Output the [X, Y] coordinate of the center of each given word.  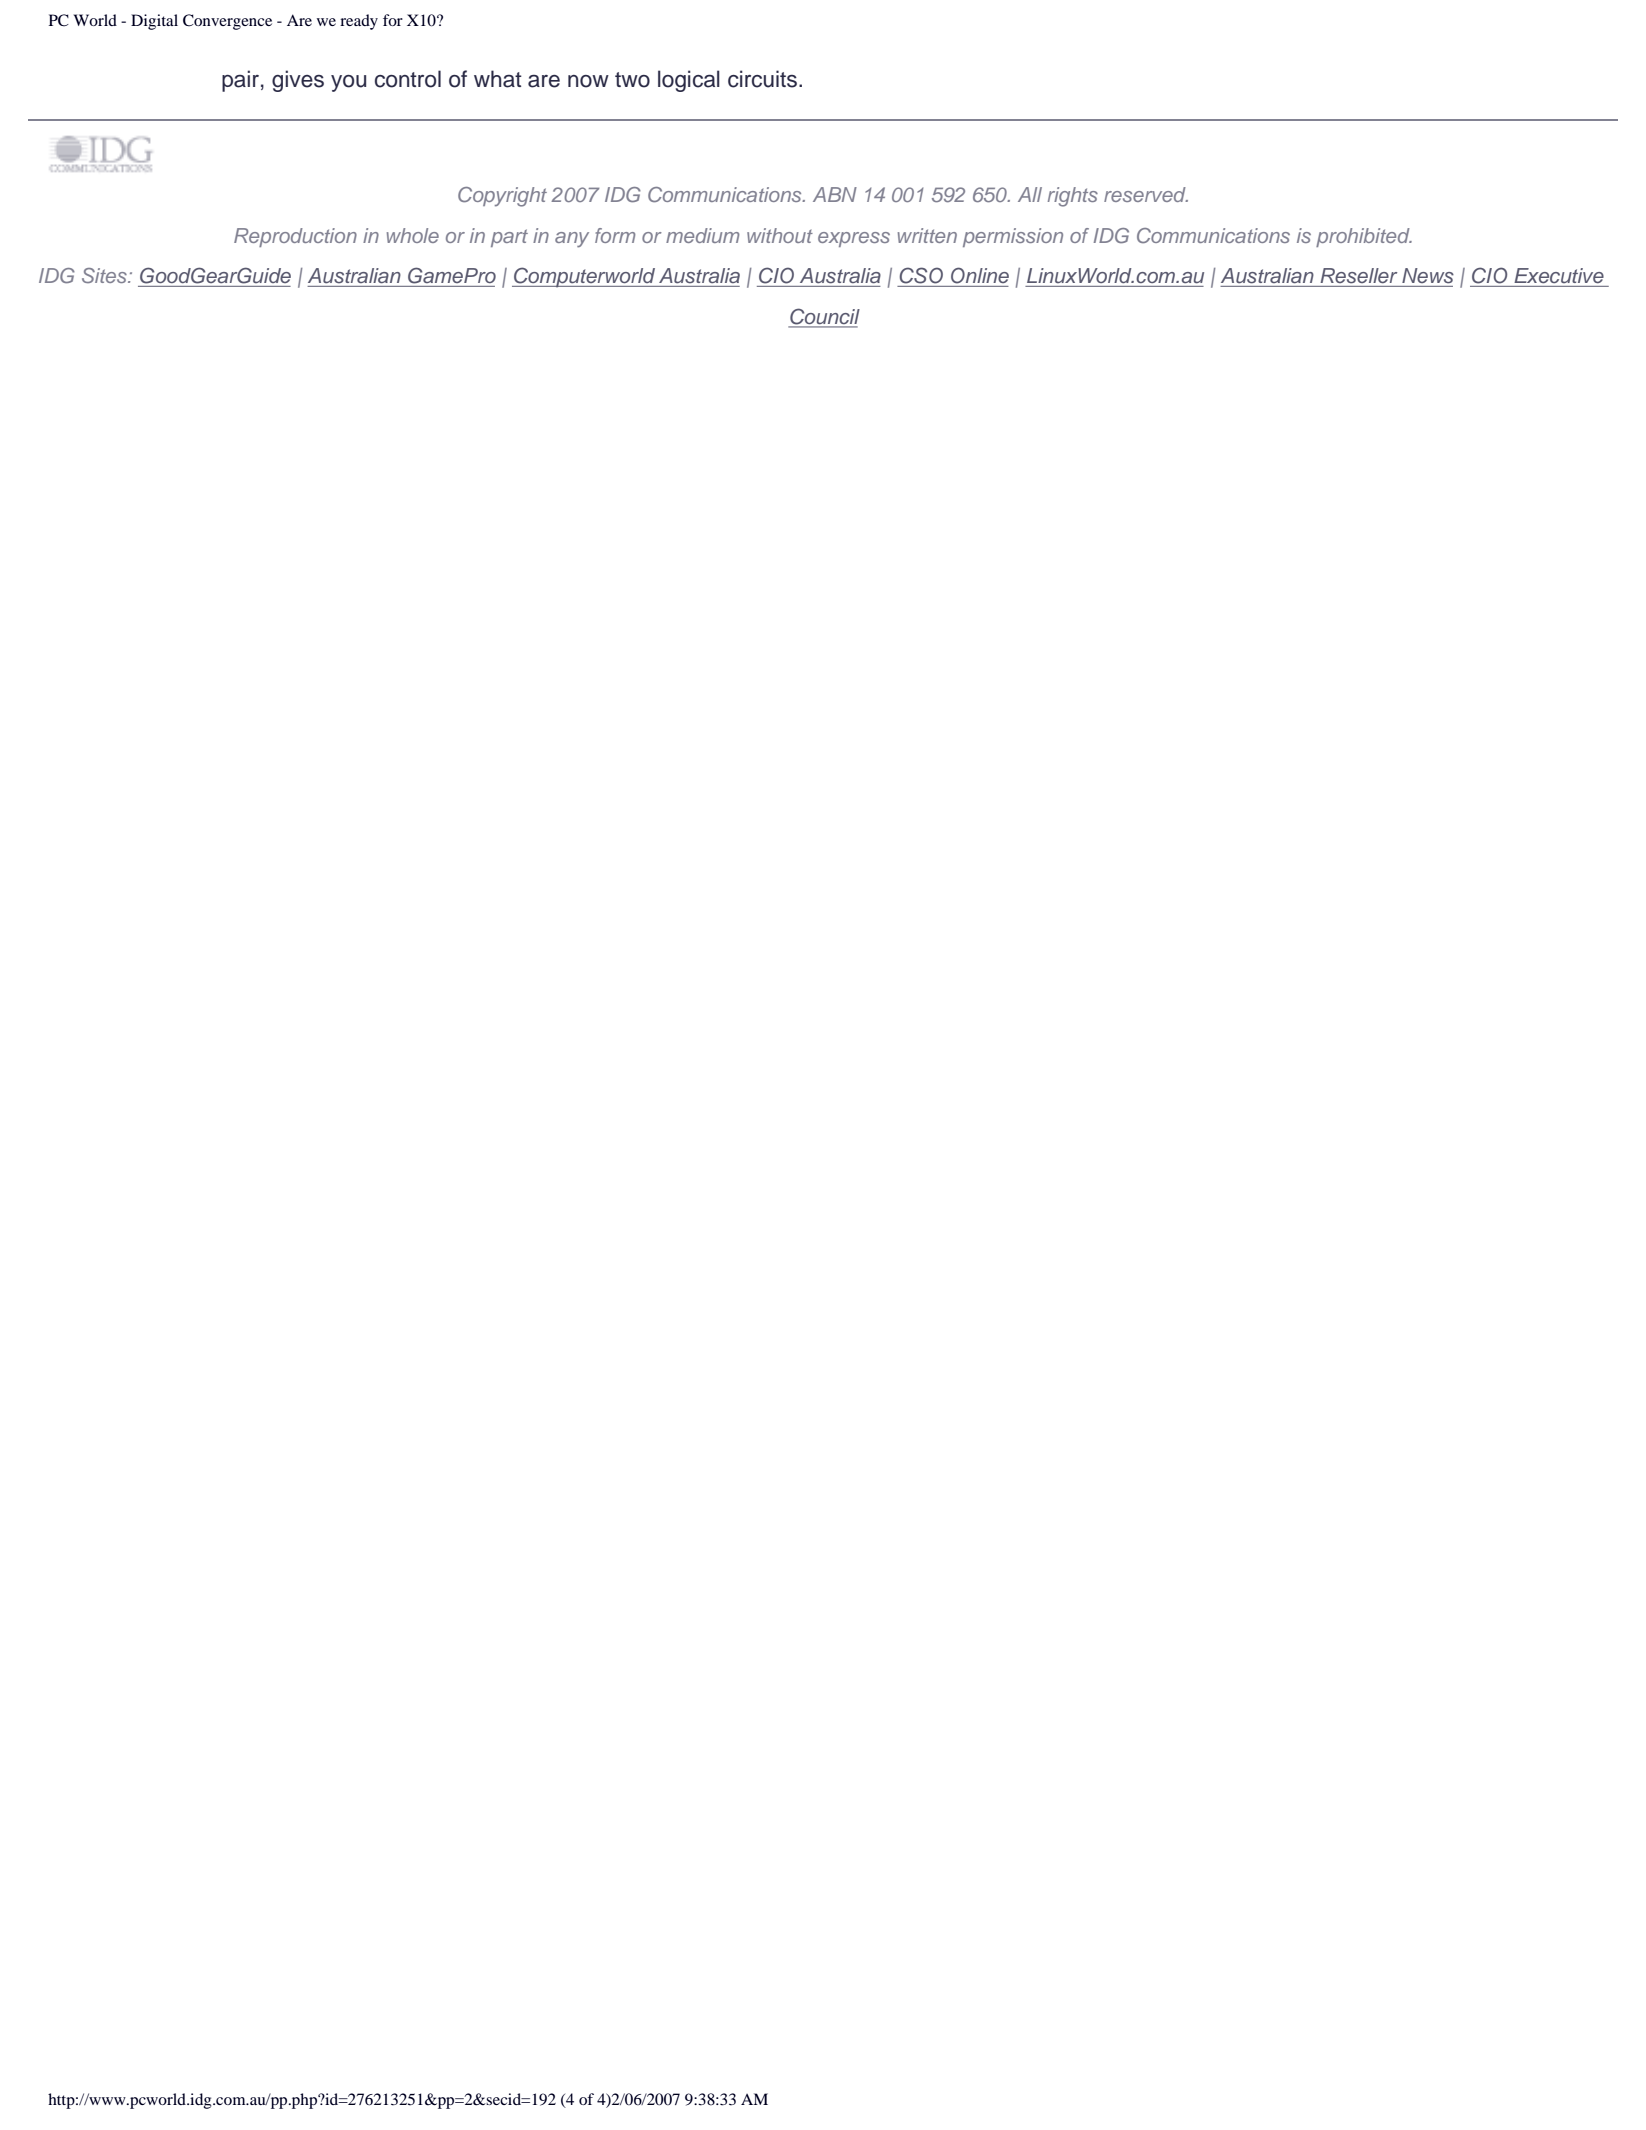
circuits [764, 79]
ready [359, 22]
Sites [105, 275]
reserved [1146, 194]
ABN [835, 194]
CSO [921, 275]
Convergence [227, 22]
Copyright [502, 197]
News [1428, 276]
